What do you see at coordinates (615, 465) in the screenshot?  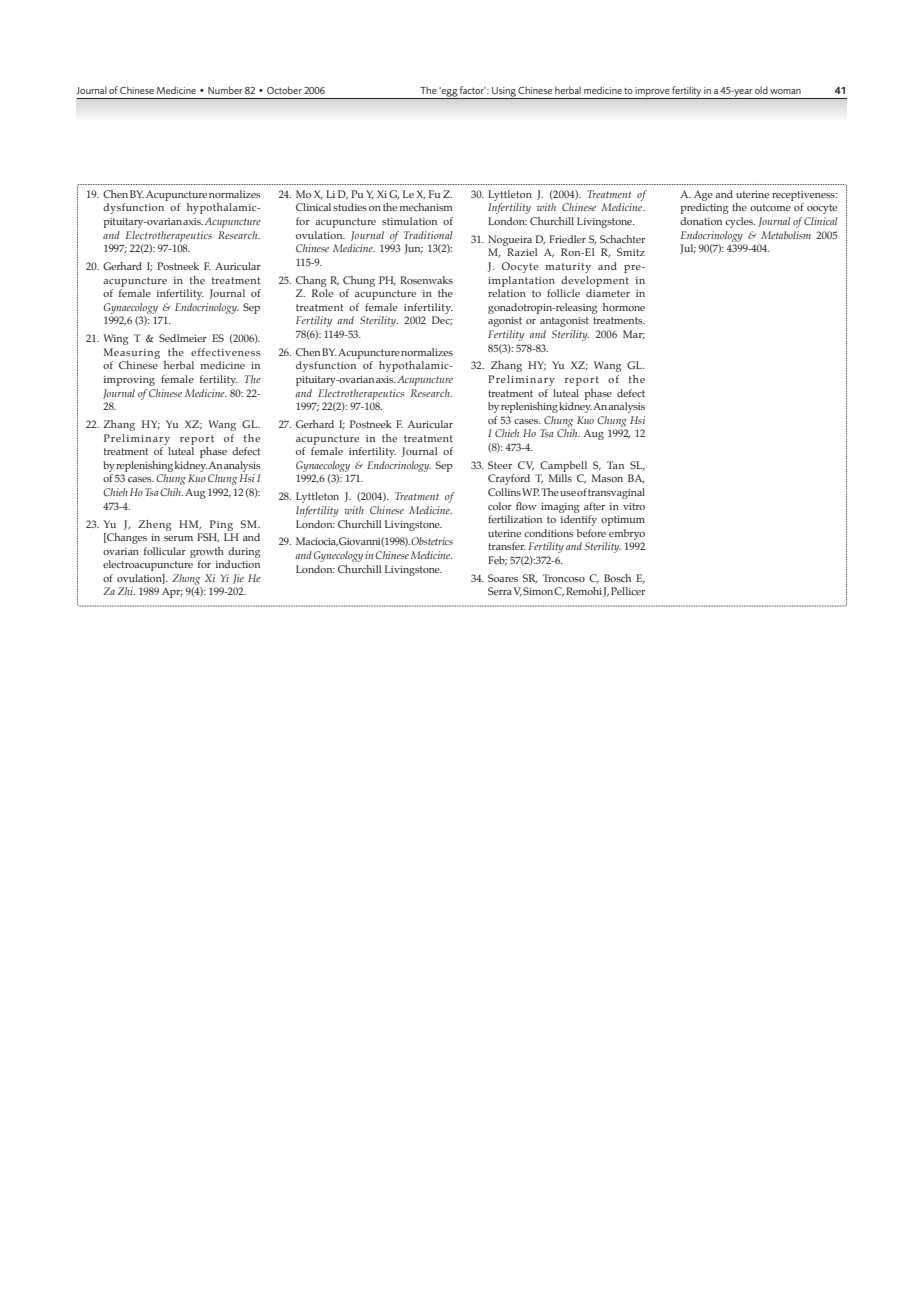 I see `Tan` at bounding box center [615, 465].
